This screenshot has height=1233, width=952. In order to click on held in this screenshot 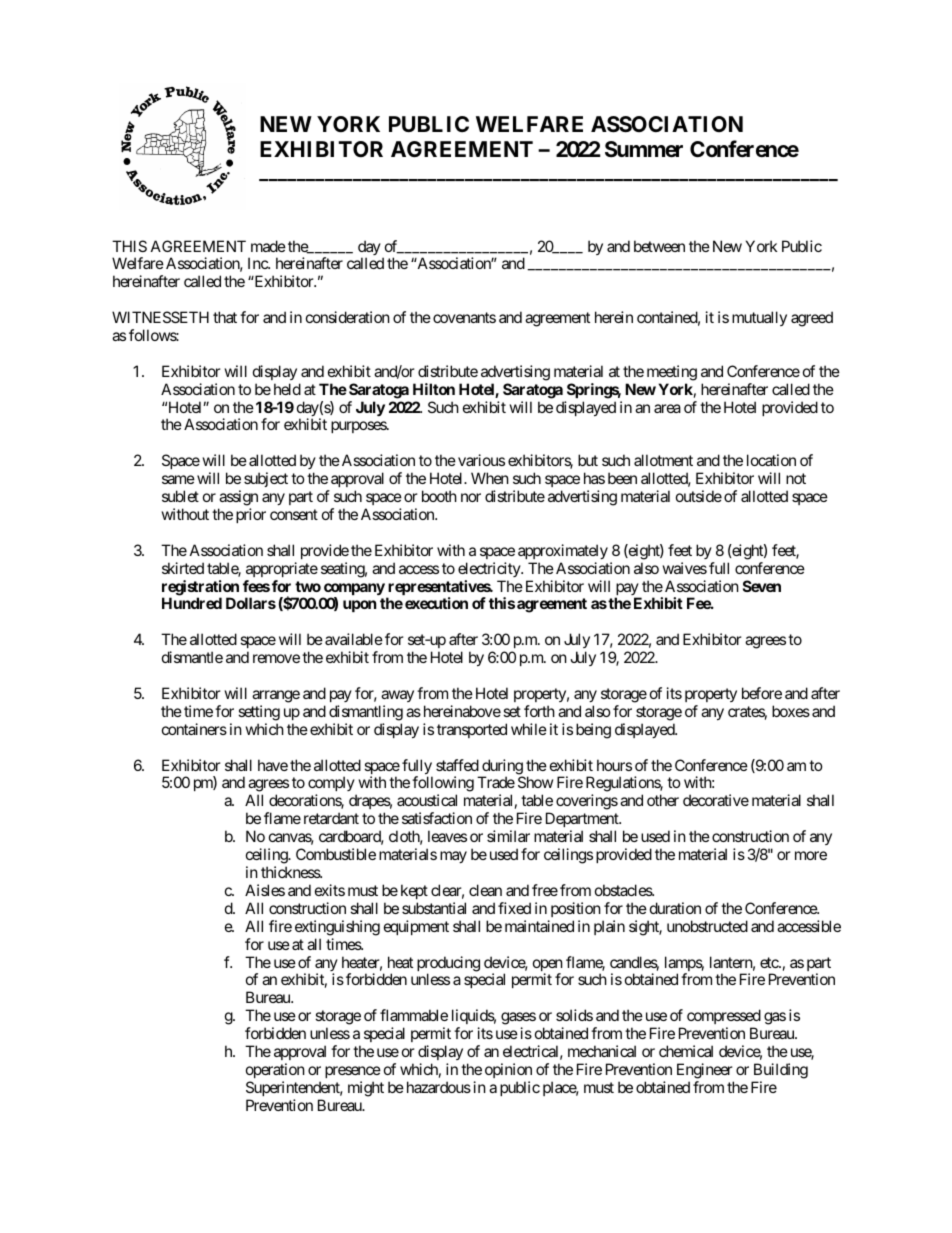, I will do `click(287, 389)`.
